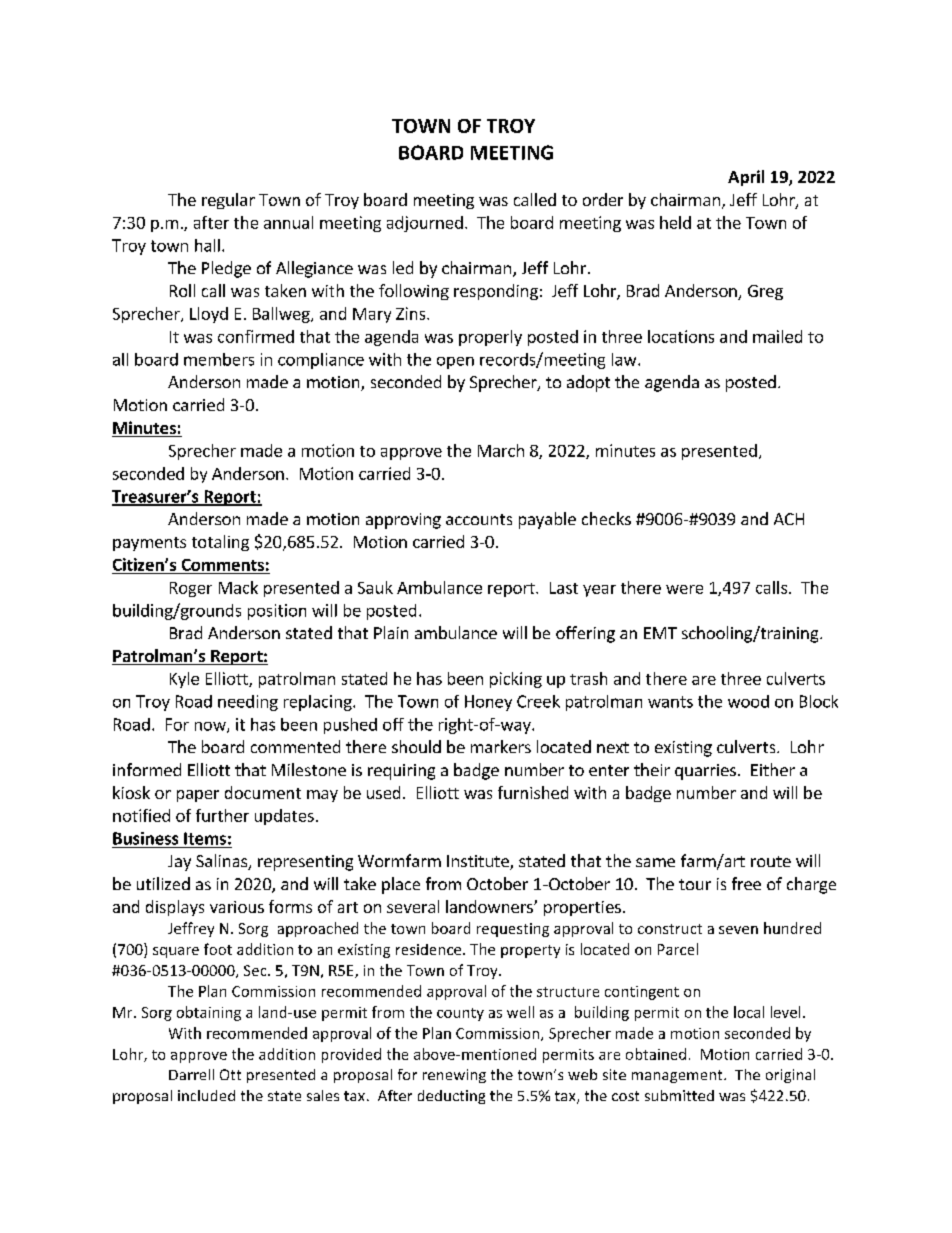 This image has width=952, height=1233. What do you see at coordinates (606, 518) in the image?
I see `checks` at bounding box center [606, 518].
